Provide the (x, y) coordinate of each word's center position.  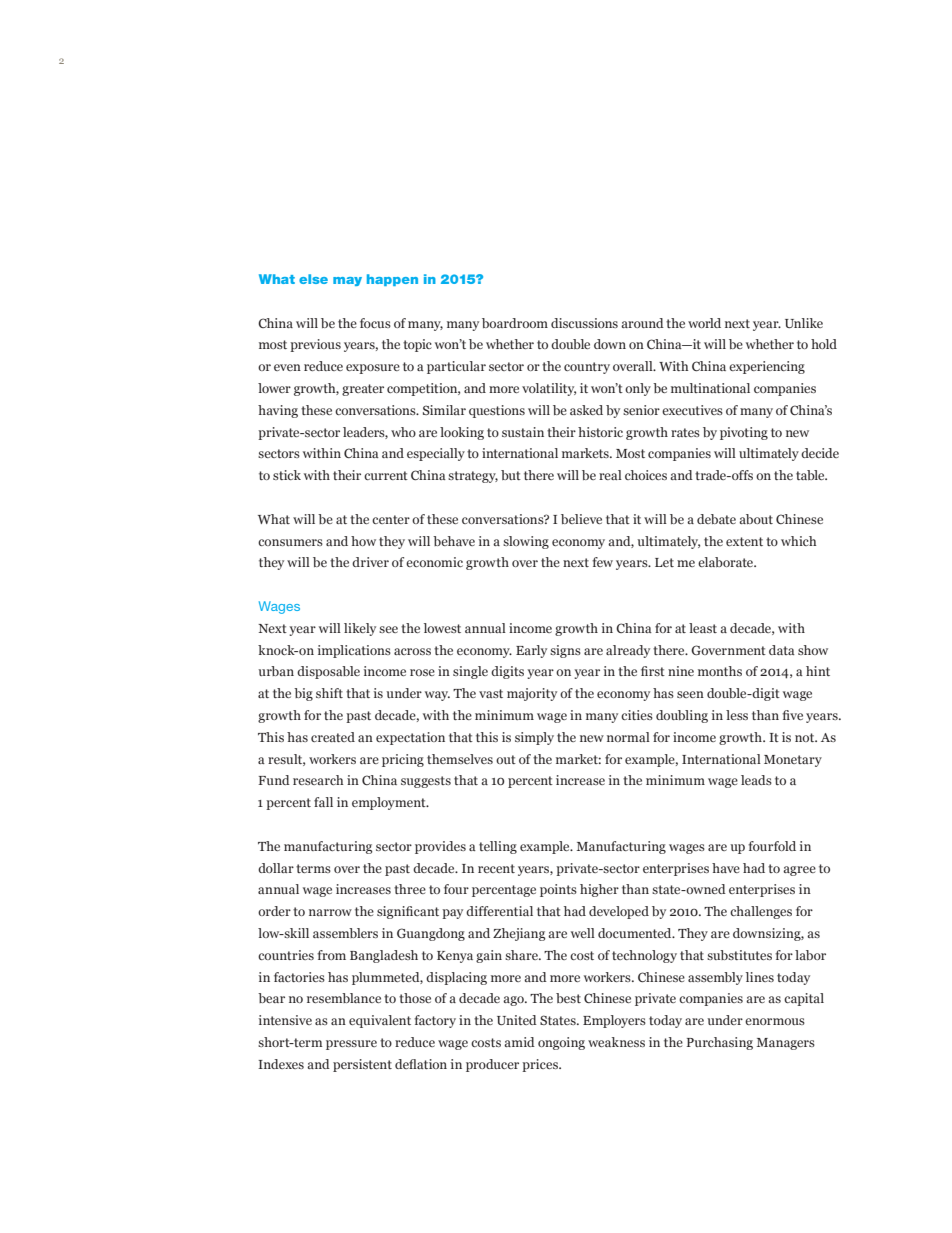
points (558, 890)
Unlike (804, 323)
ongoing (561, 1043)
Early (531, 651)
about (756, 519)
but (511, 475)
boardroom (515, 323)
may (347, 281)
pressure (351, 1045)
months (720, 671)
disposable (328, 672)
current (386, 475)
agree (799, 871)
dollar (276, 868)
